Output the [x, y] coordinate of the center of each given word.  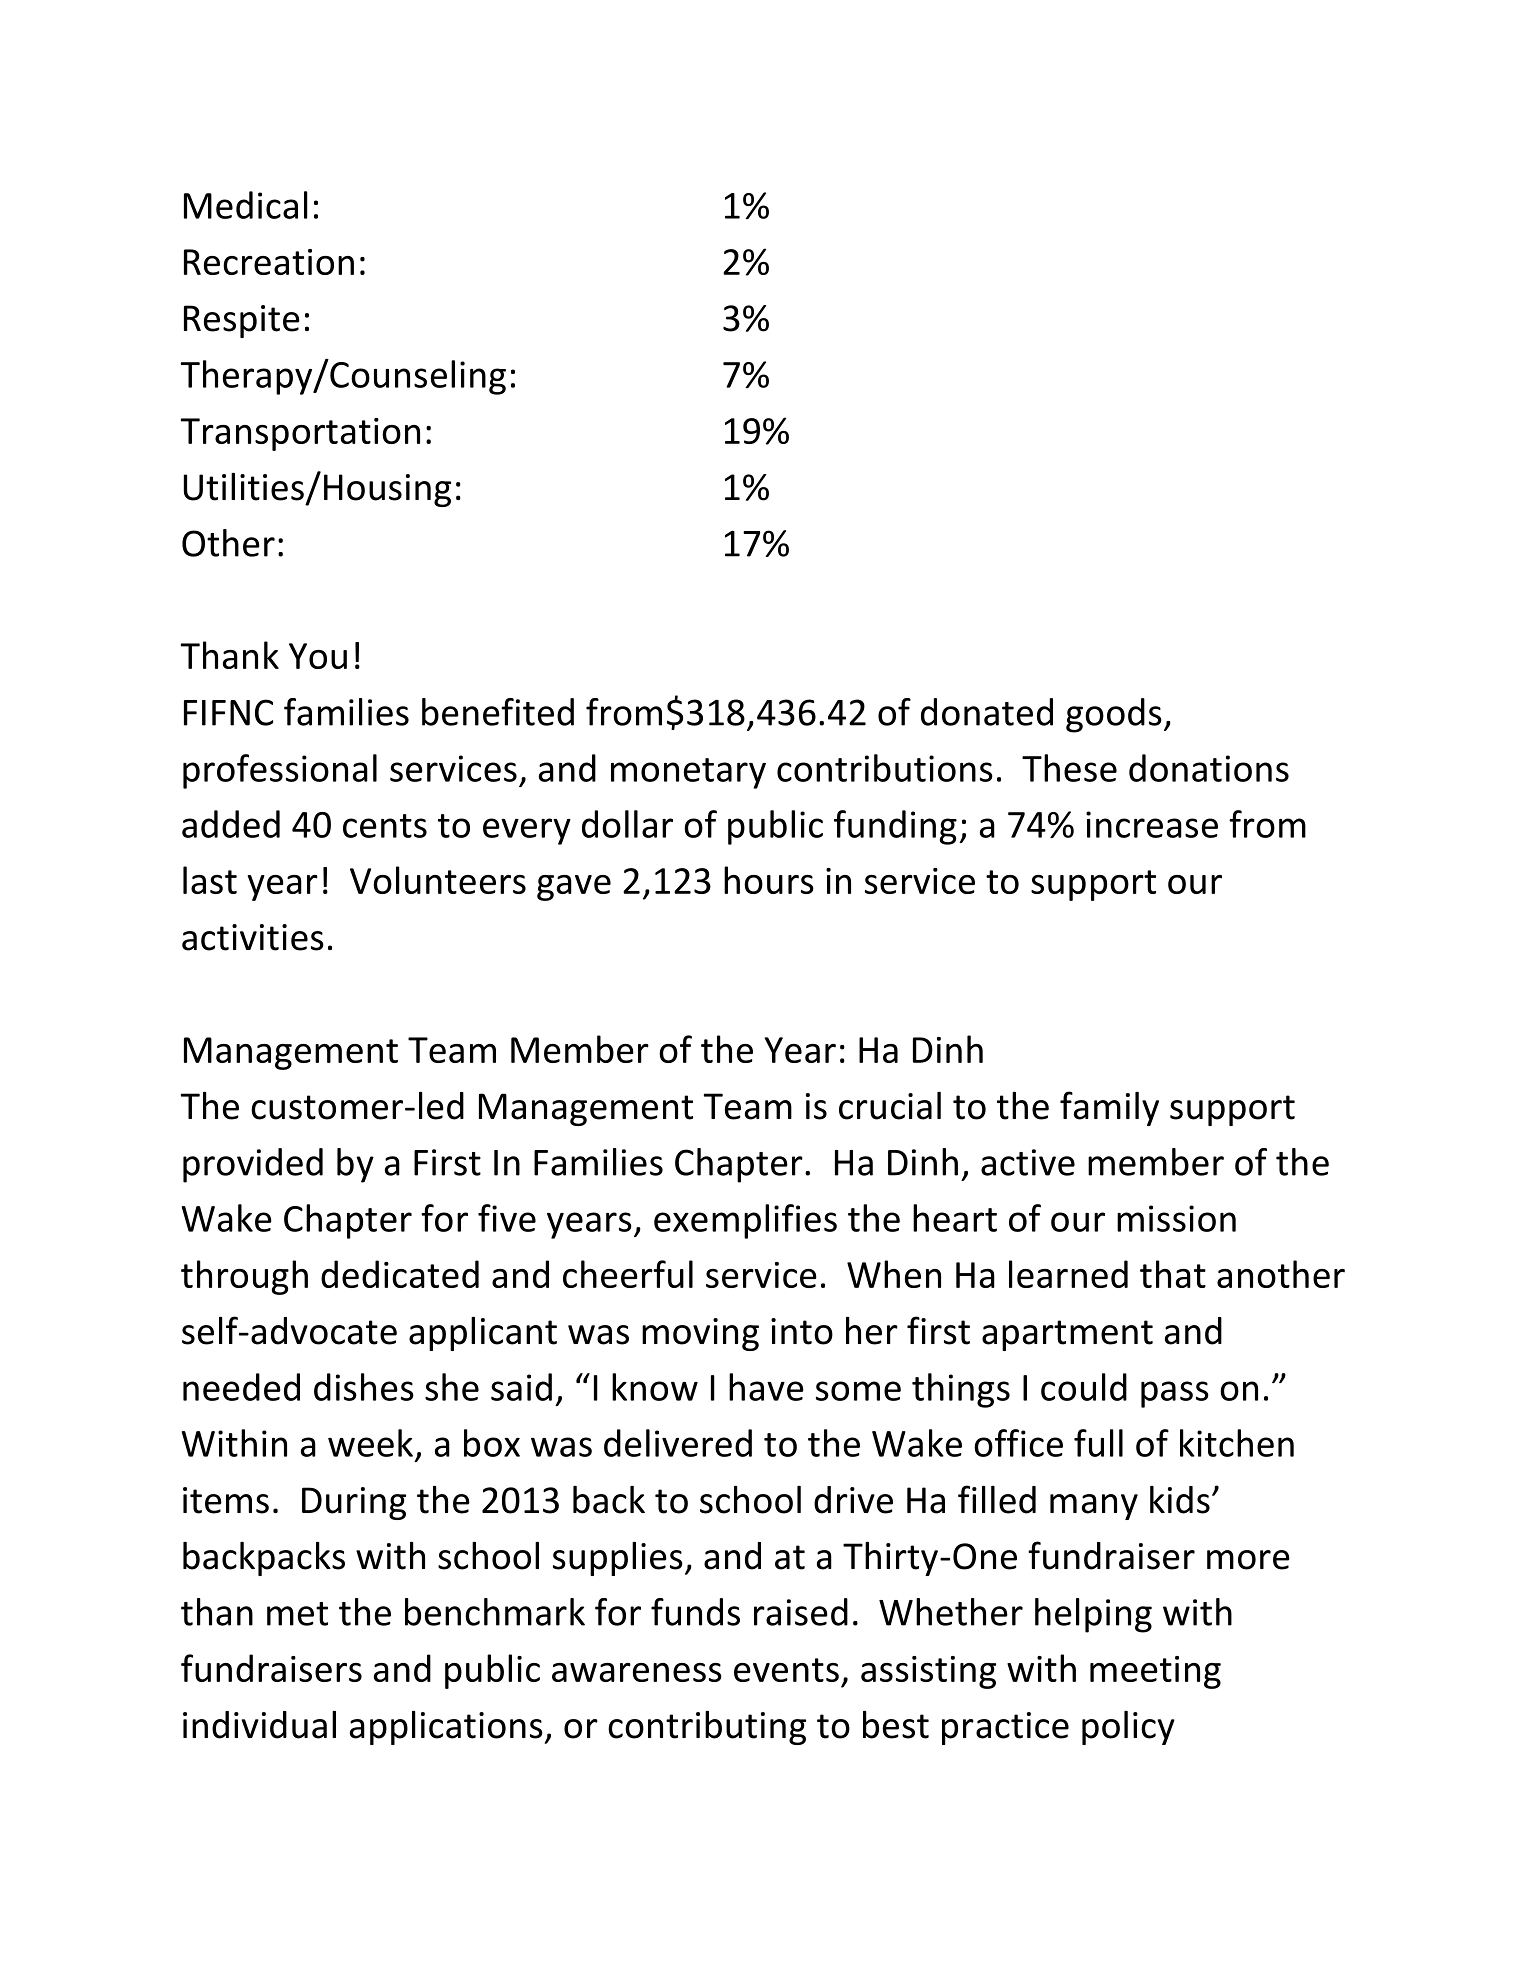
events [786, 1670]
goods [1114, 715]
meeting [1155, 1672]
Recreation [269, 262]
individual [259, 1725]
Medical [246, 205]
